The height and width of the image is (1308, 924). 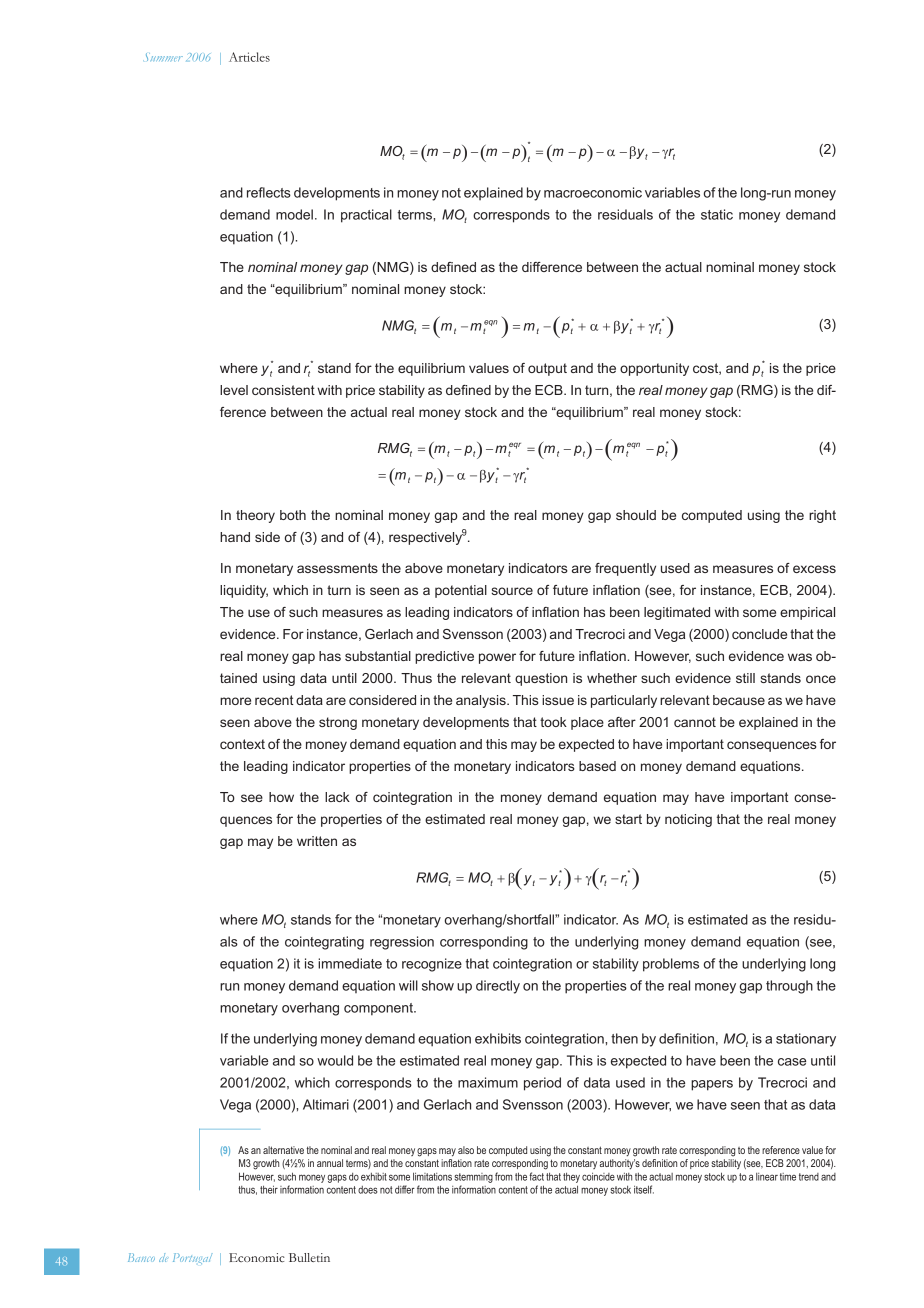 I want to click on Portugal, so click(x=193, y=1258).
